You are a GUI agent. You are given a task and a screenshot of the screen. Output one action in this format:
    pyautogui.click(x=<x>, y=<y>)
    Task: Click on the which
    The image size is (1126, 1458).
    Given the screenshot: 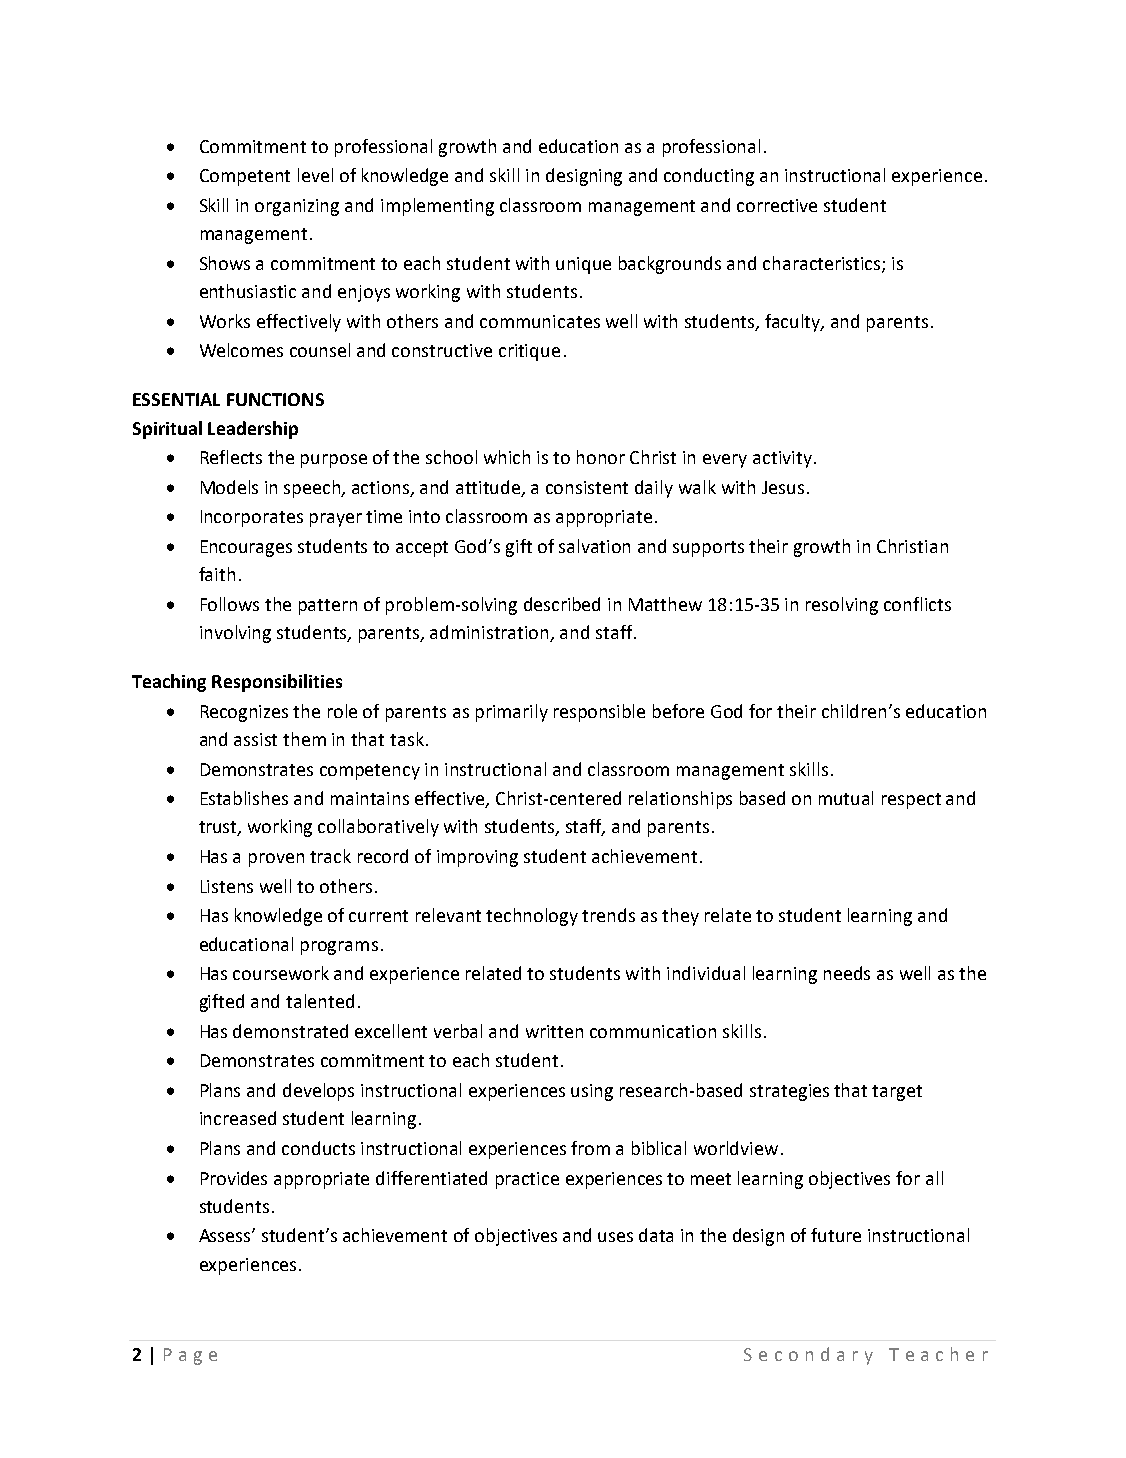 What is the action you would take?
    pyautogui.click(x=507, y=457)
